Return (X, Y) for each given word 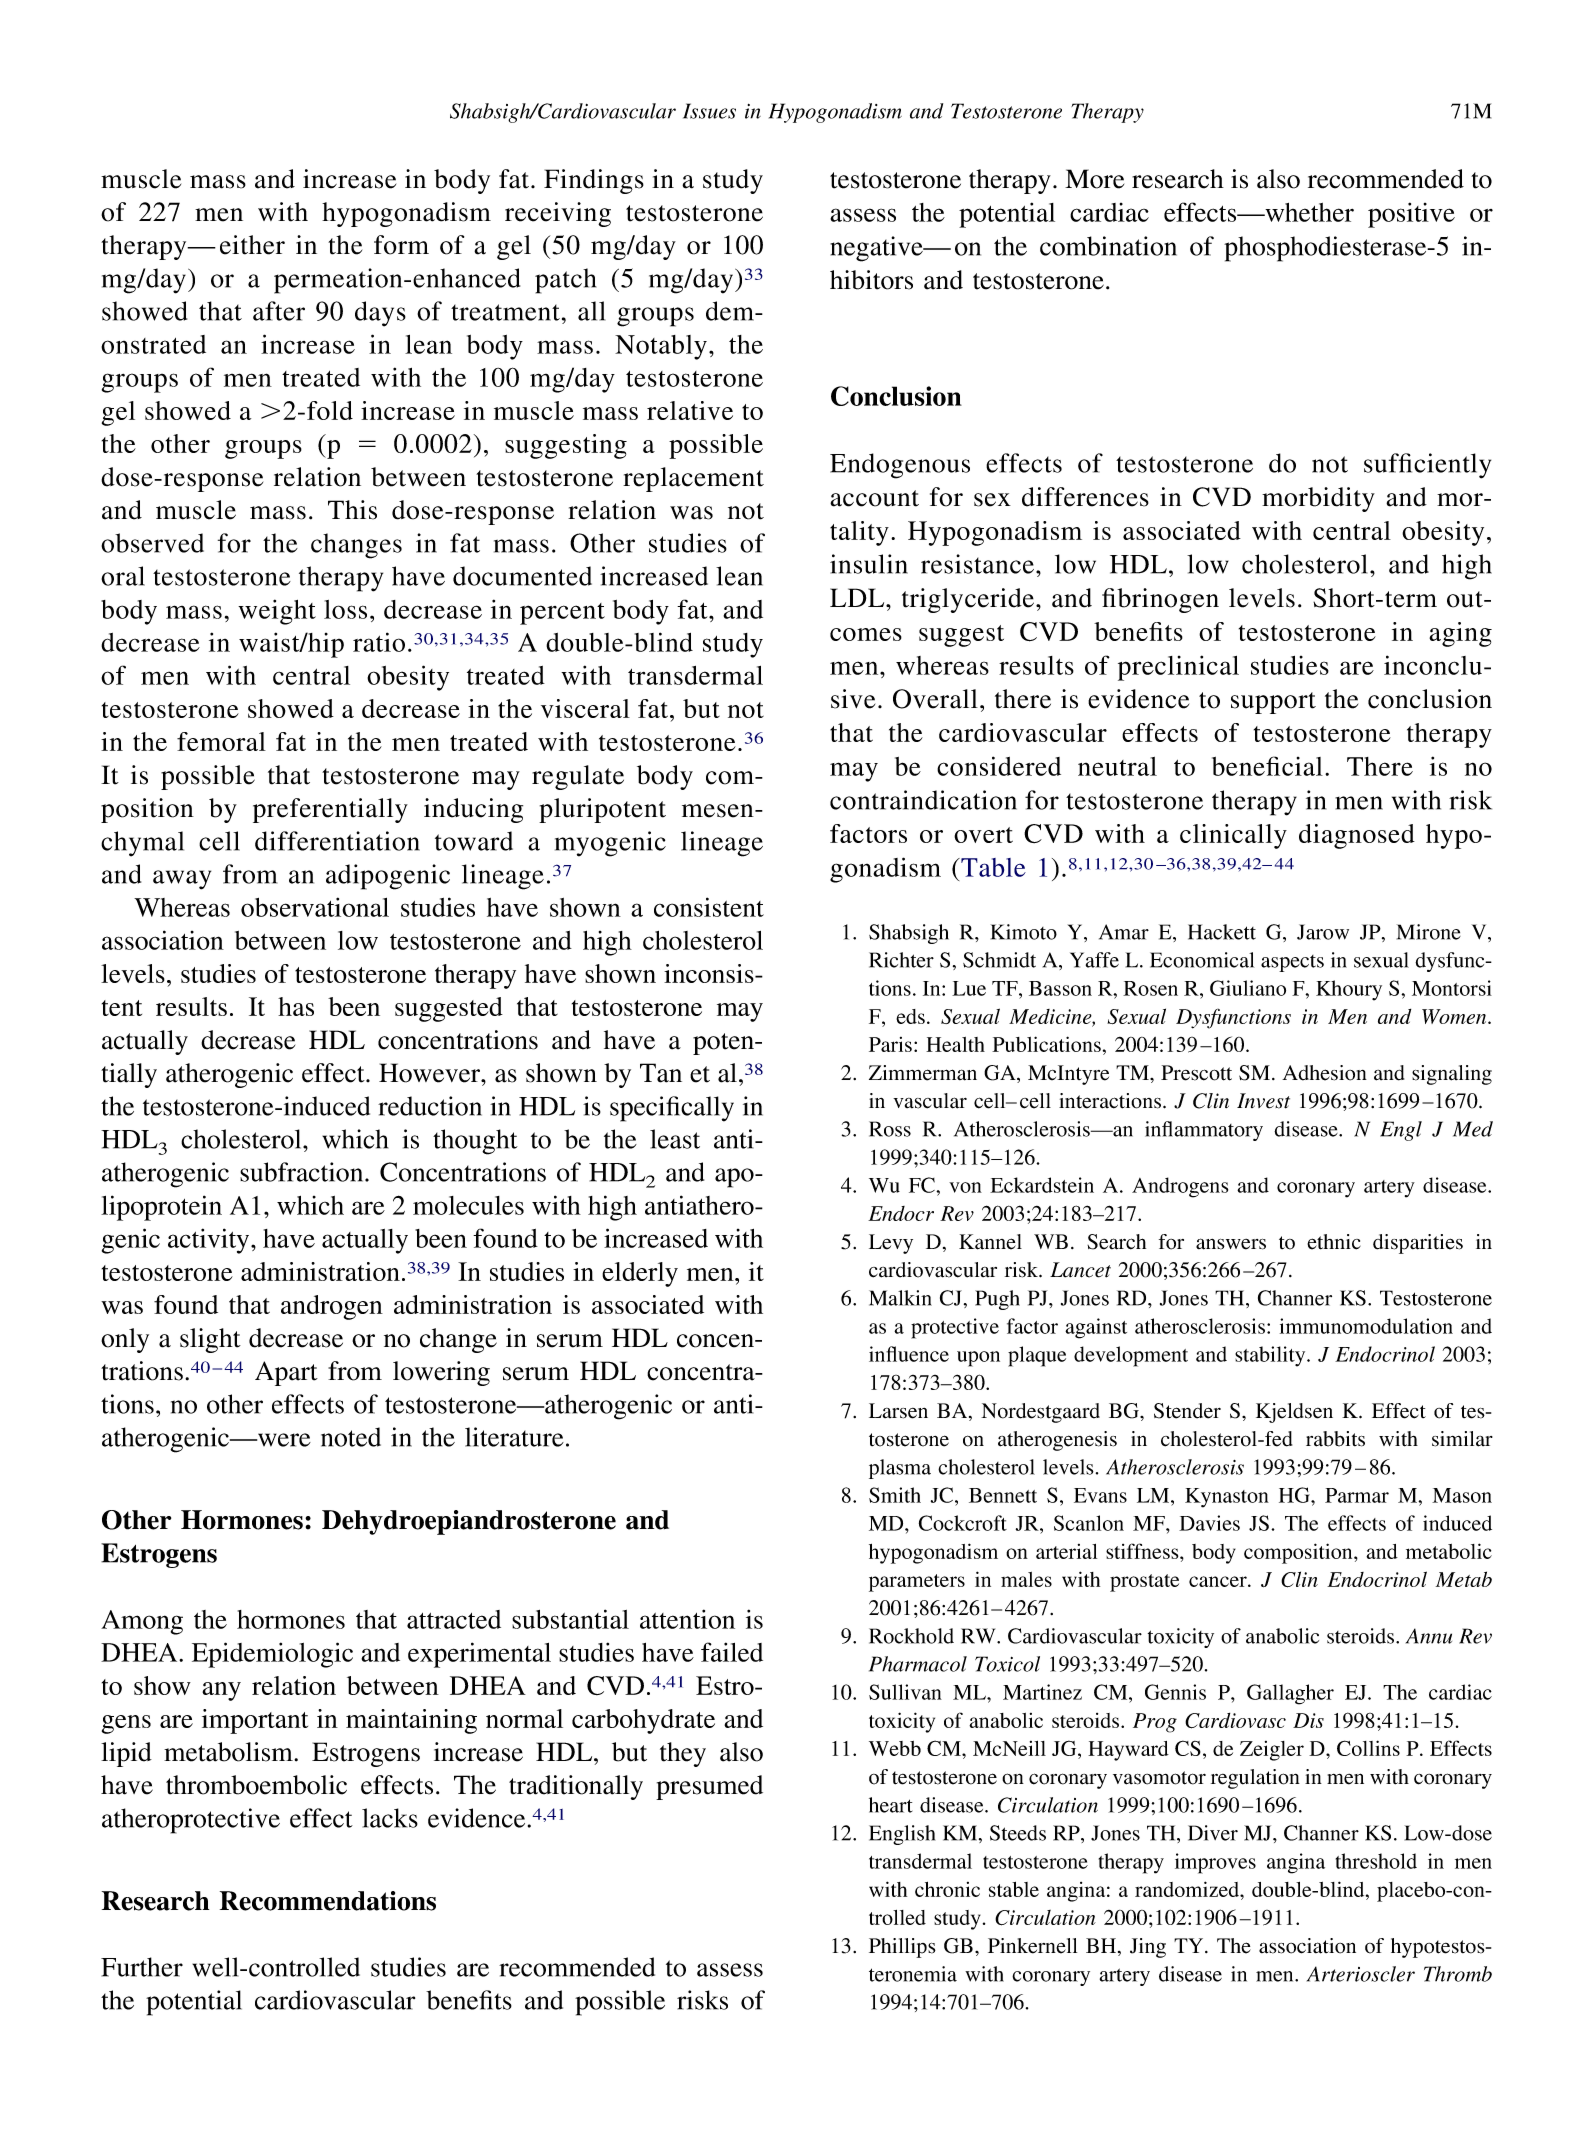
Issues (709, 111)
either (252, 245)
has (296, 1006)
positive (1411, 215)
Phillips (902, 1948)
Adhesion (1324, 1073)
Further (142, 1967)
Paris (890, 1044)
